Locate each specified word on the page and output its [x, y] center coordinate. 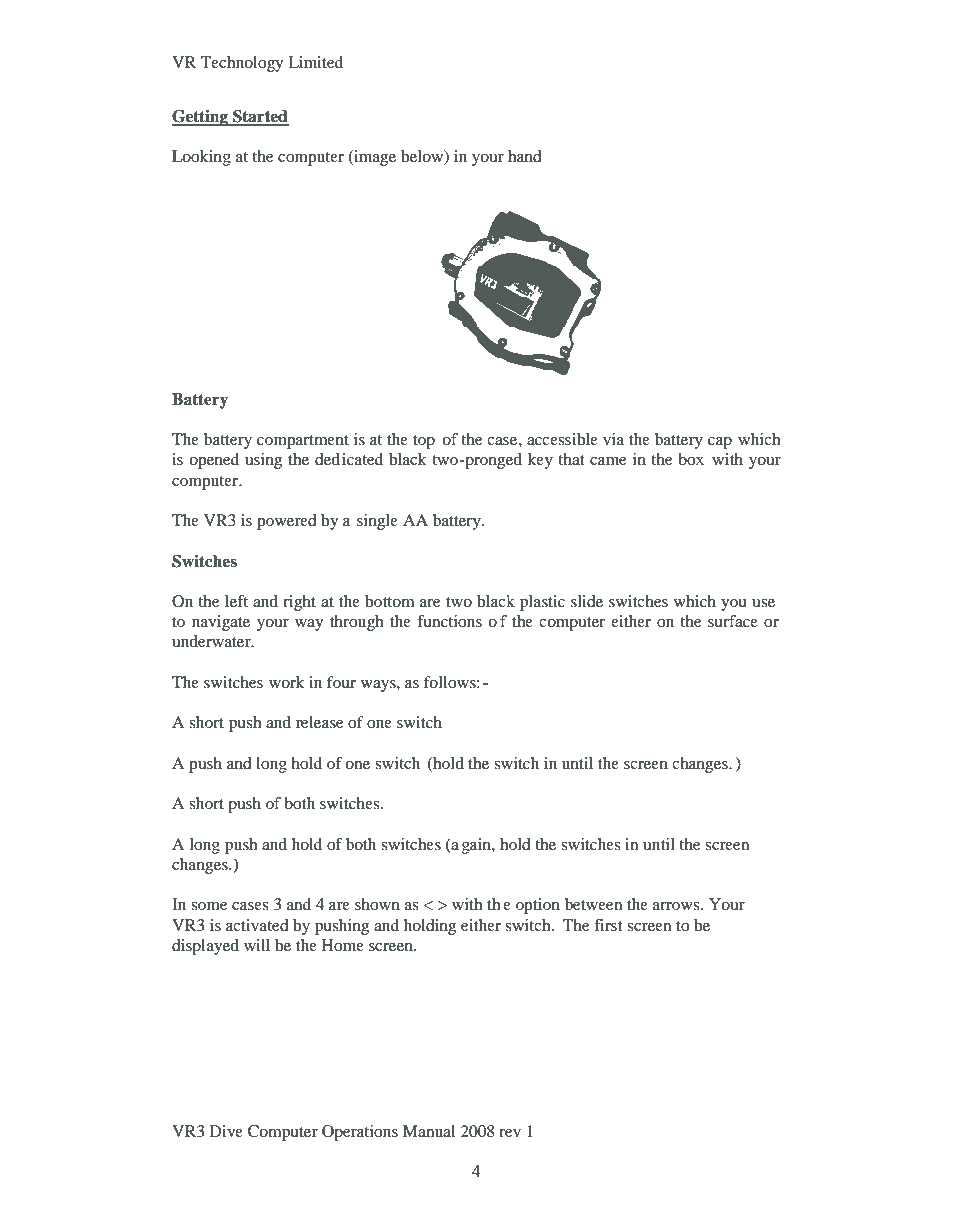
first [608, 925]
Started [260, 117]
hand [525, 156]
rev [510, 1133]
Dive [226, 1131]
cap [720, 443]
